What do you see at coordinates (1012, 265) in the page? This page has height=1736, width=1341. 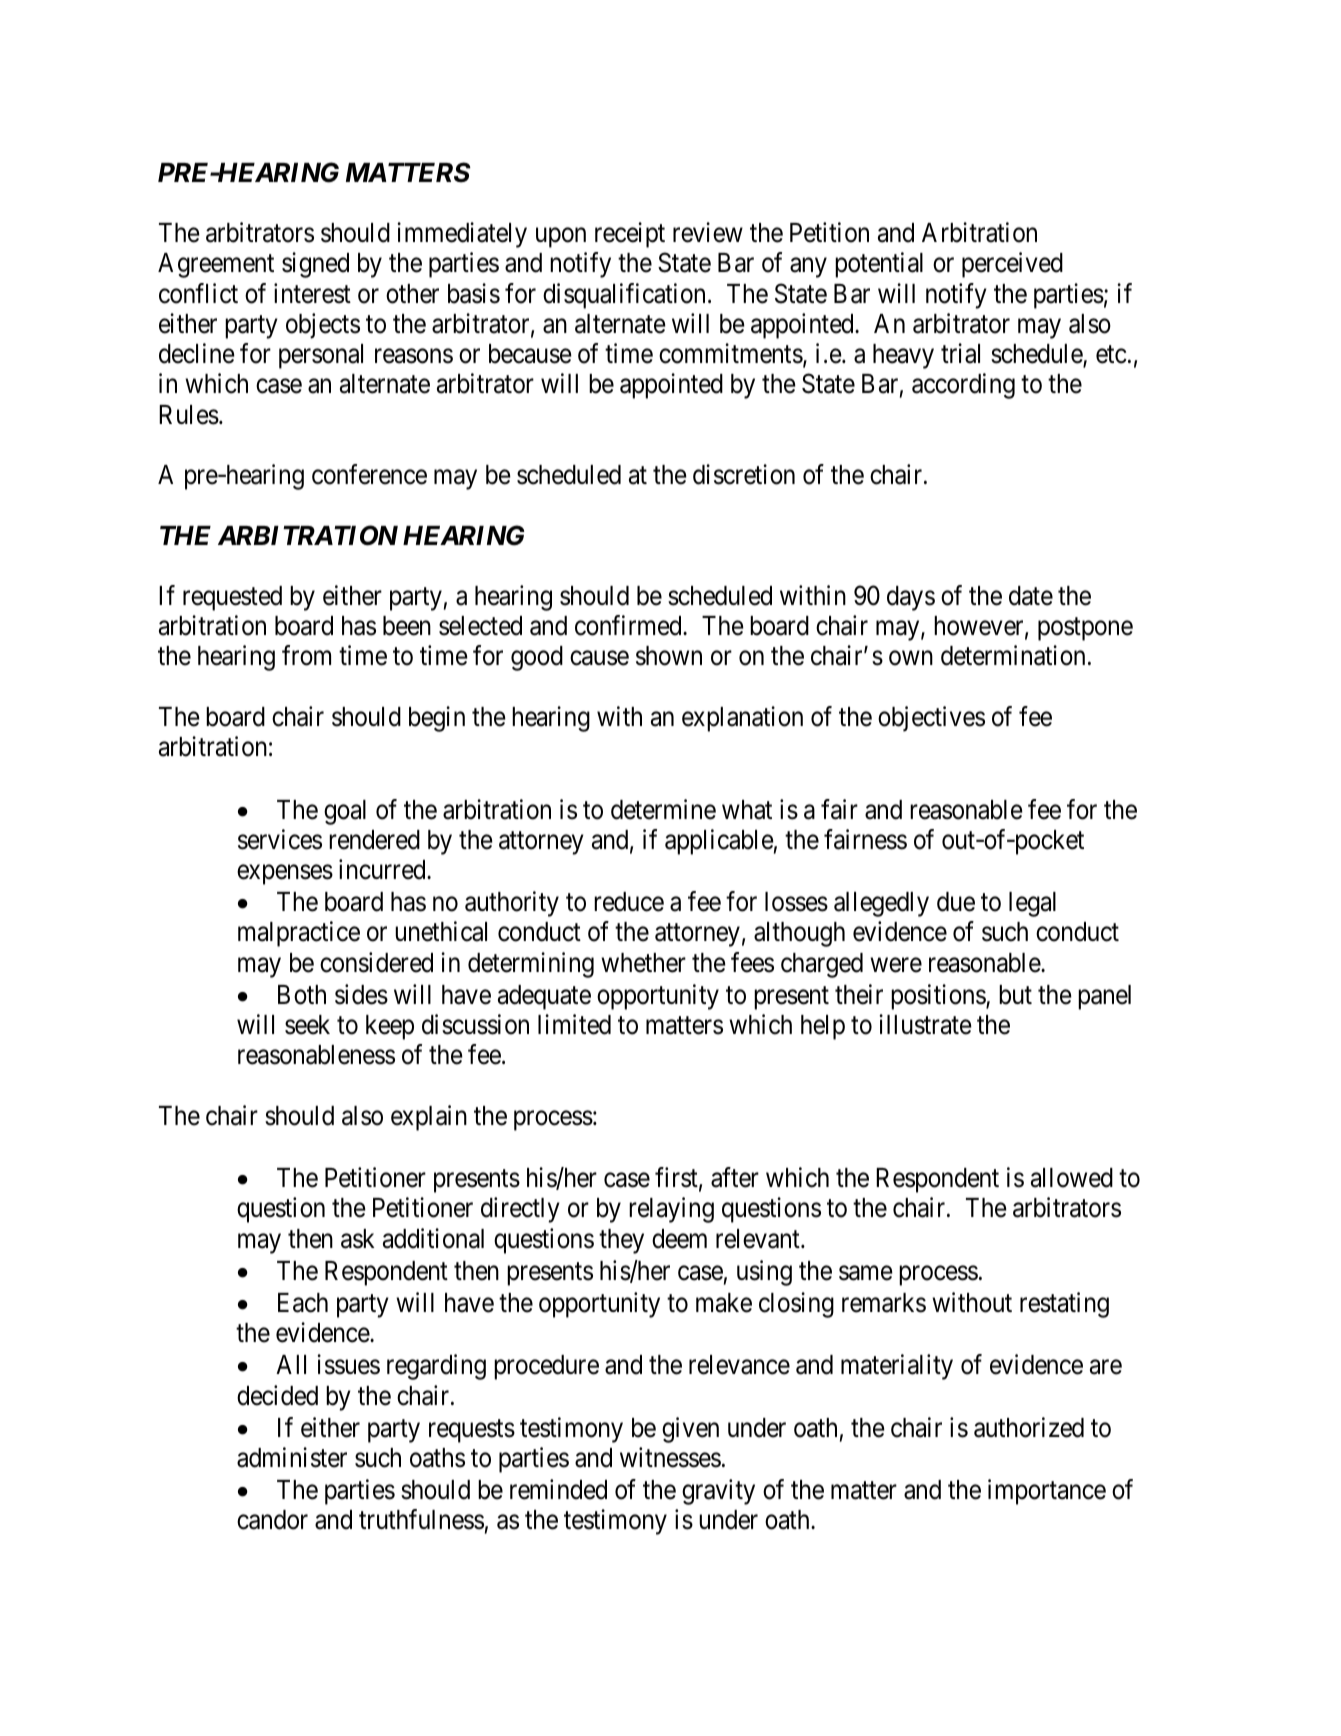 I see `perceived` at bounding box center [1012, 265].
